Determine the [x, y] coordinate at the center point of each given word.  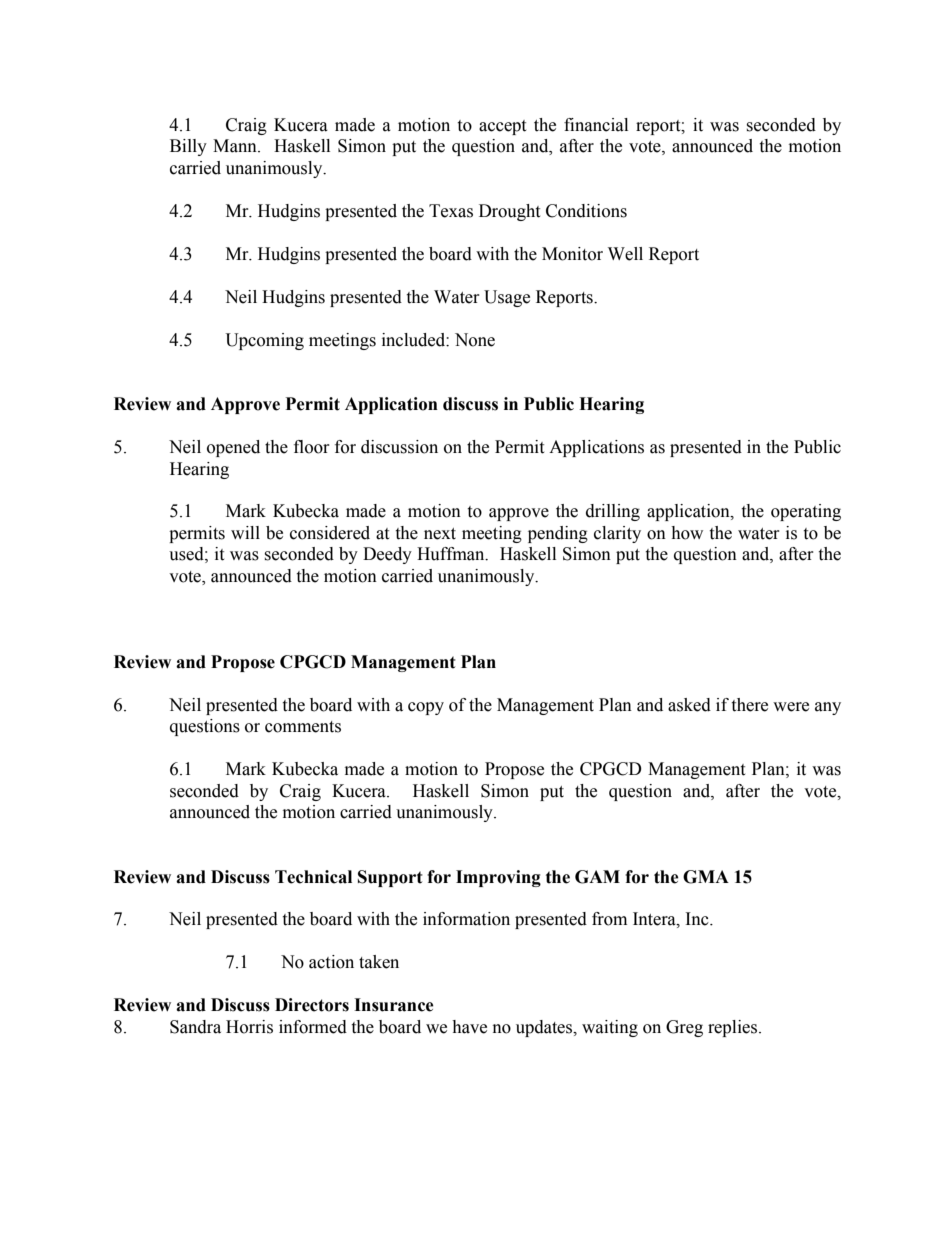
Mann [236, 146]
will [245, 532]
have [469, 1027]
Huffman [452, 554]
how [687, 533]
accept [502, 127]
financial [596, 125]
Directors [312, 1005]
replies [734, 1028]
